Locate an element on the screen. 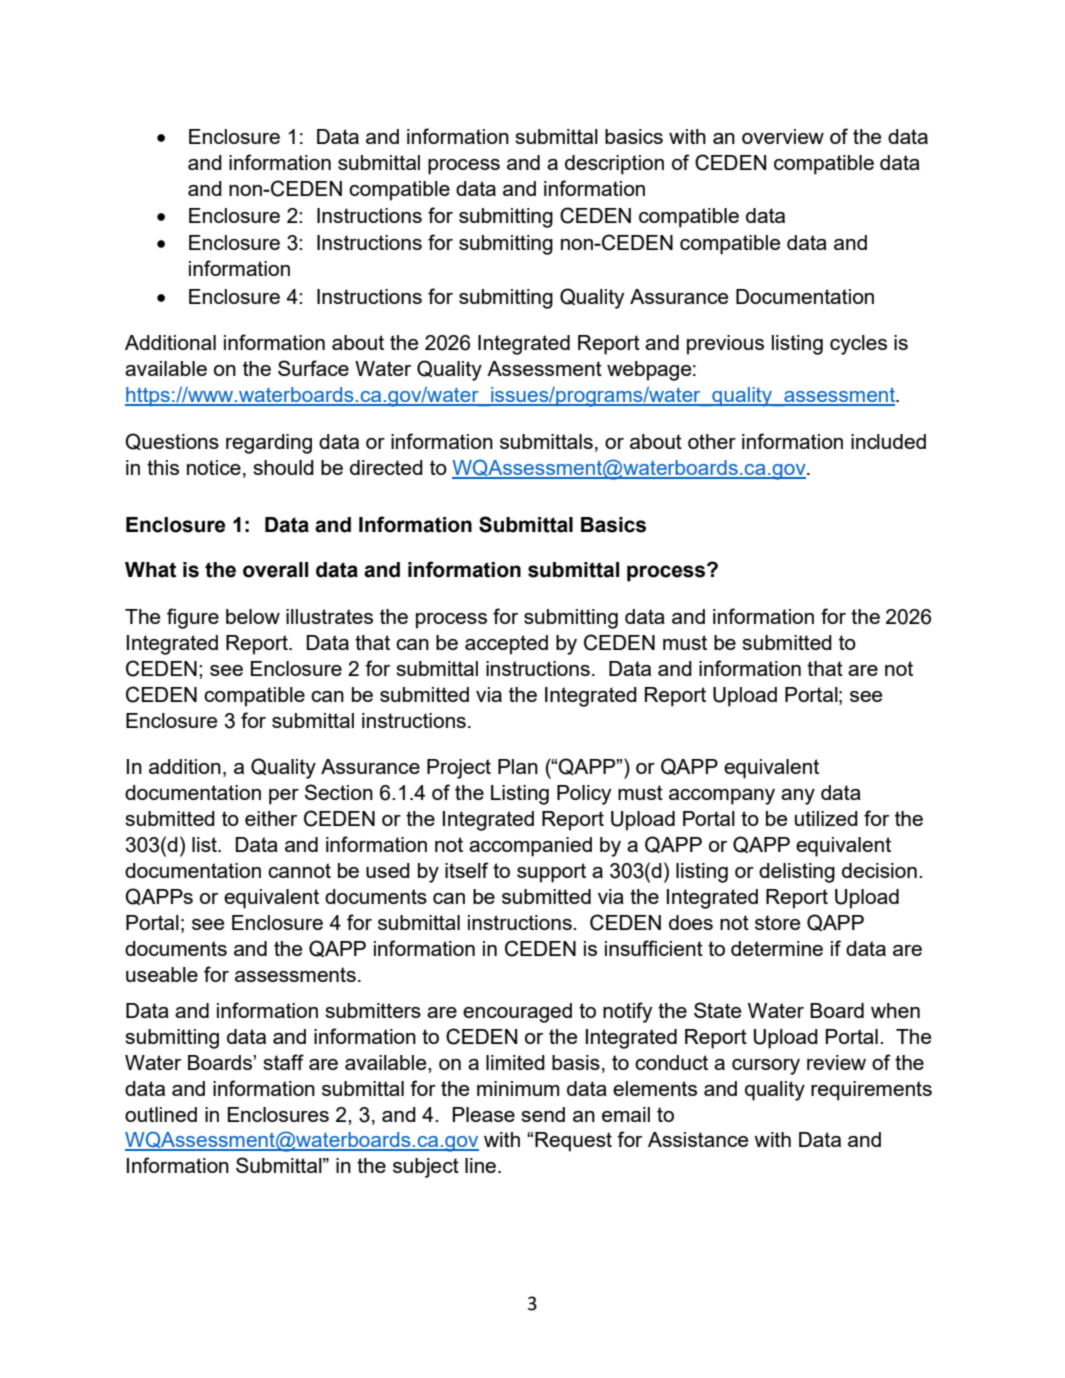 This screenshot has height=1378, width=1065. directed is located at coordinates (386, 467).
